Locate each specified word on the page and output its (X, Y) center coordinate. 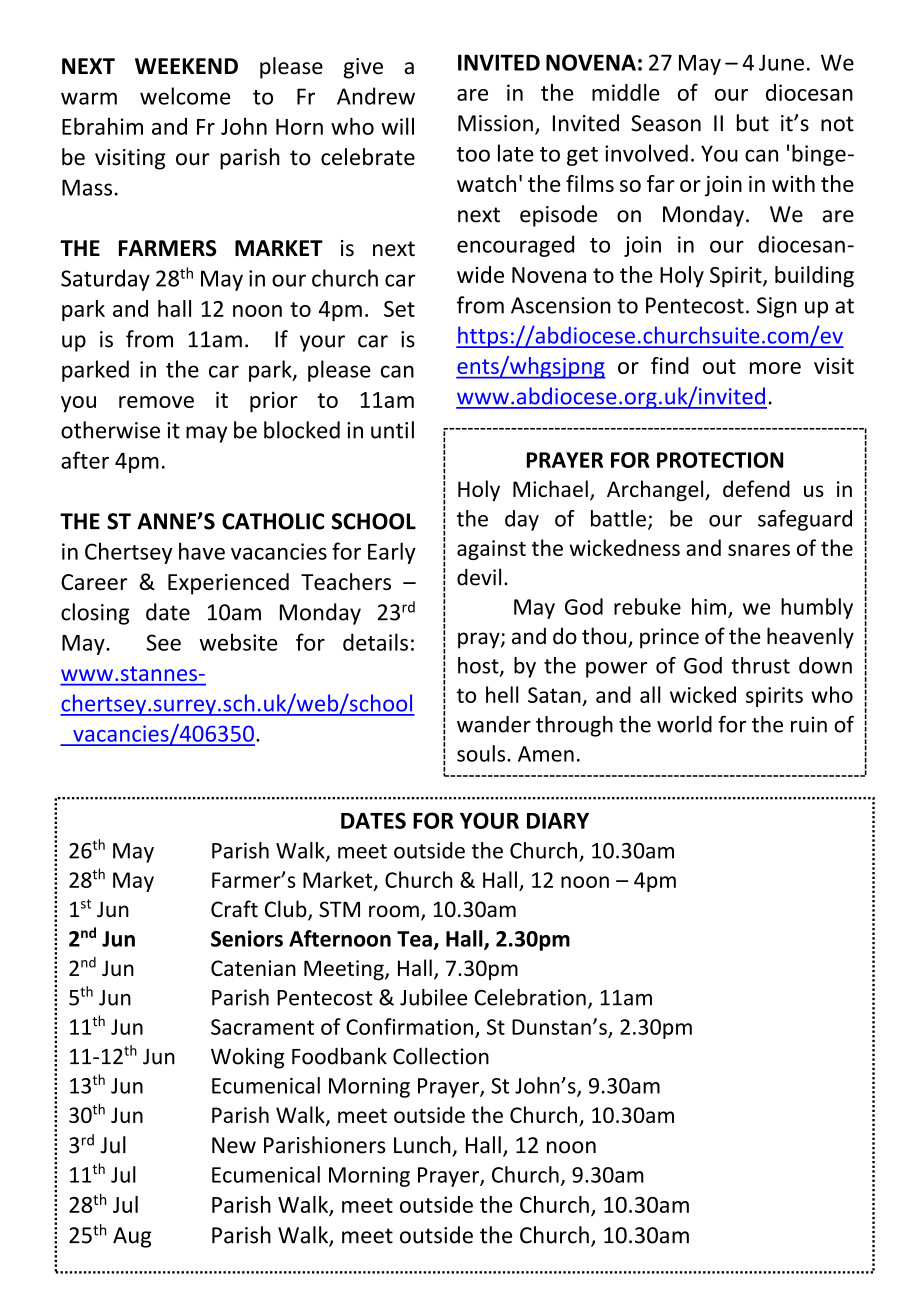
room (394, 911)
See (163, 642)
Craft (234, 909)
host (479, 666)
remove (156, 402)
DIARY (558, 821)
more (775, 368)
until (392, 430)
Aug (132, 1237)
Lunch (422, 1145)
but (753, 123)
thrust (760, 665)
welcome (185, 96)
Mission (495, 123)
